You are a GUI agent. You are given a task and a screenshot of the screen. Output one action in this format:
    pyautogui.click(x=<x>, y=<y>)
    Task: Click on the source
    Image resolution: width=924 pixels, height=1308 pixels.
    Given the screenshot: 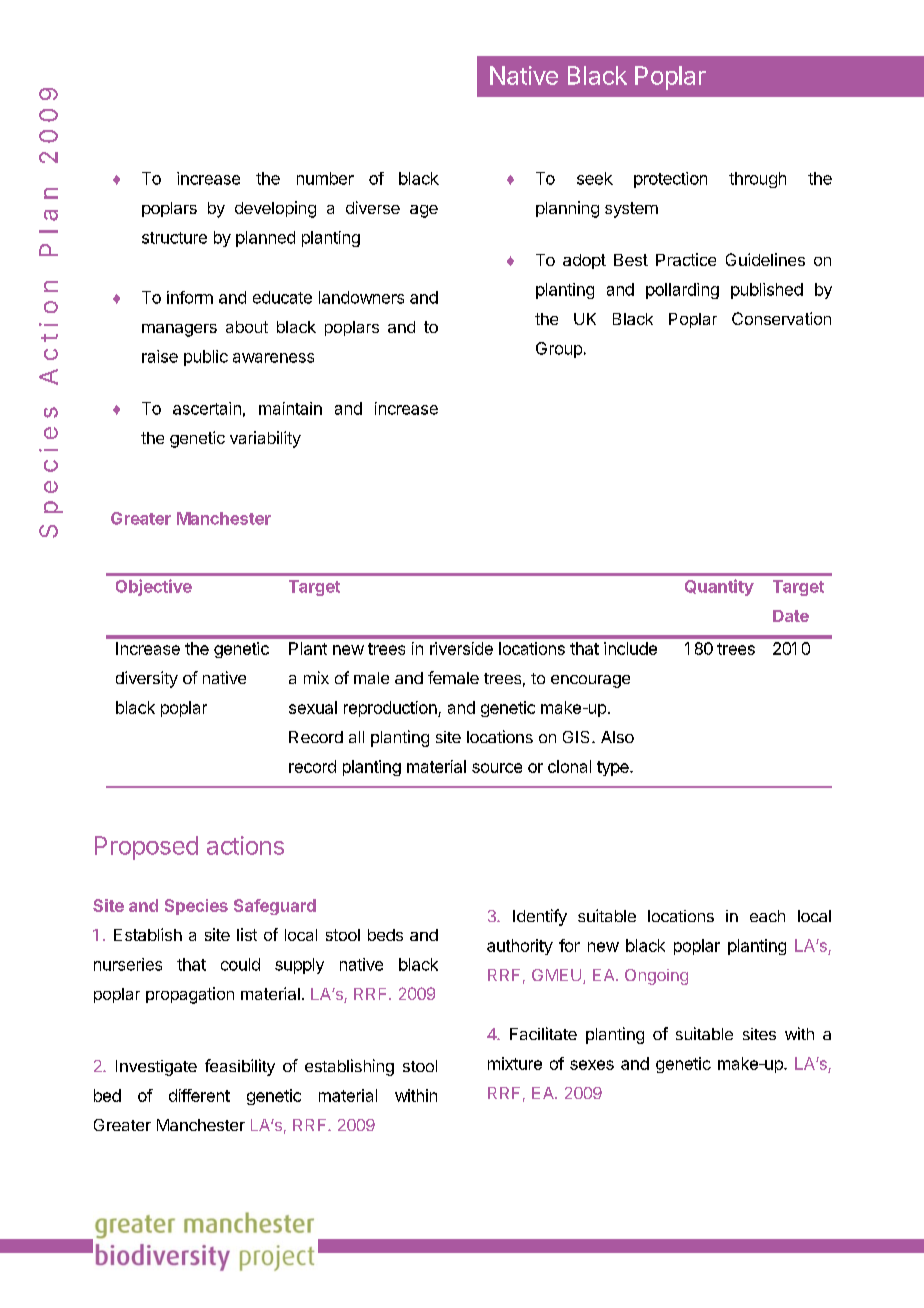 What is the action you would take?
    pyautogui.click(x=497, y=768)
